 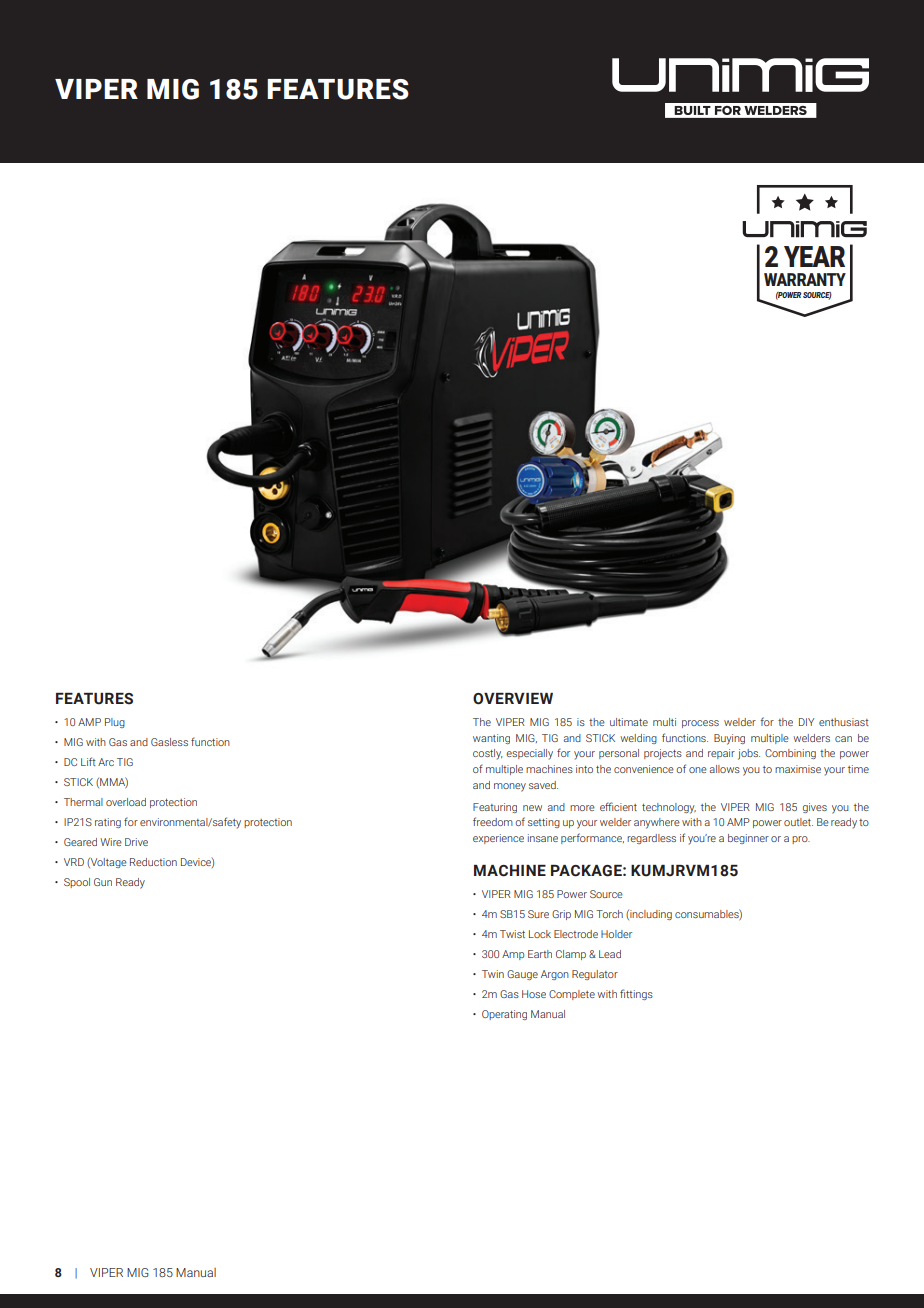 I want to click on DIY, so click(x=806, y=722).
